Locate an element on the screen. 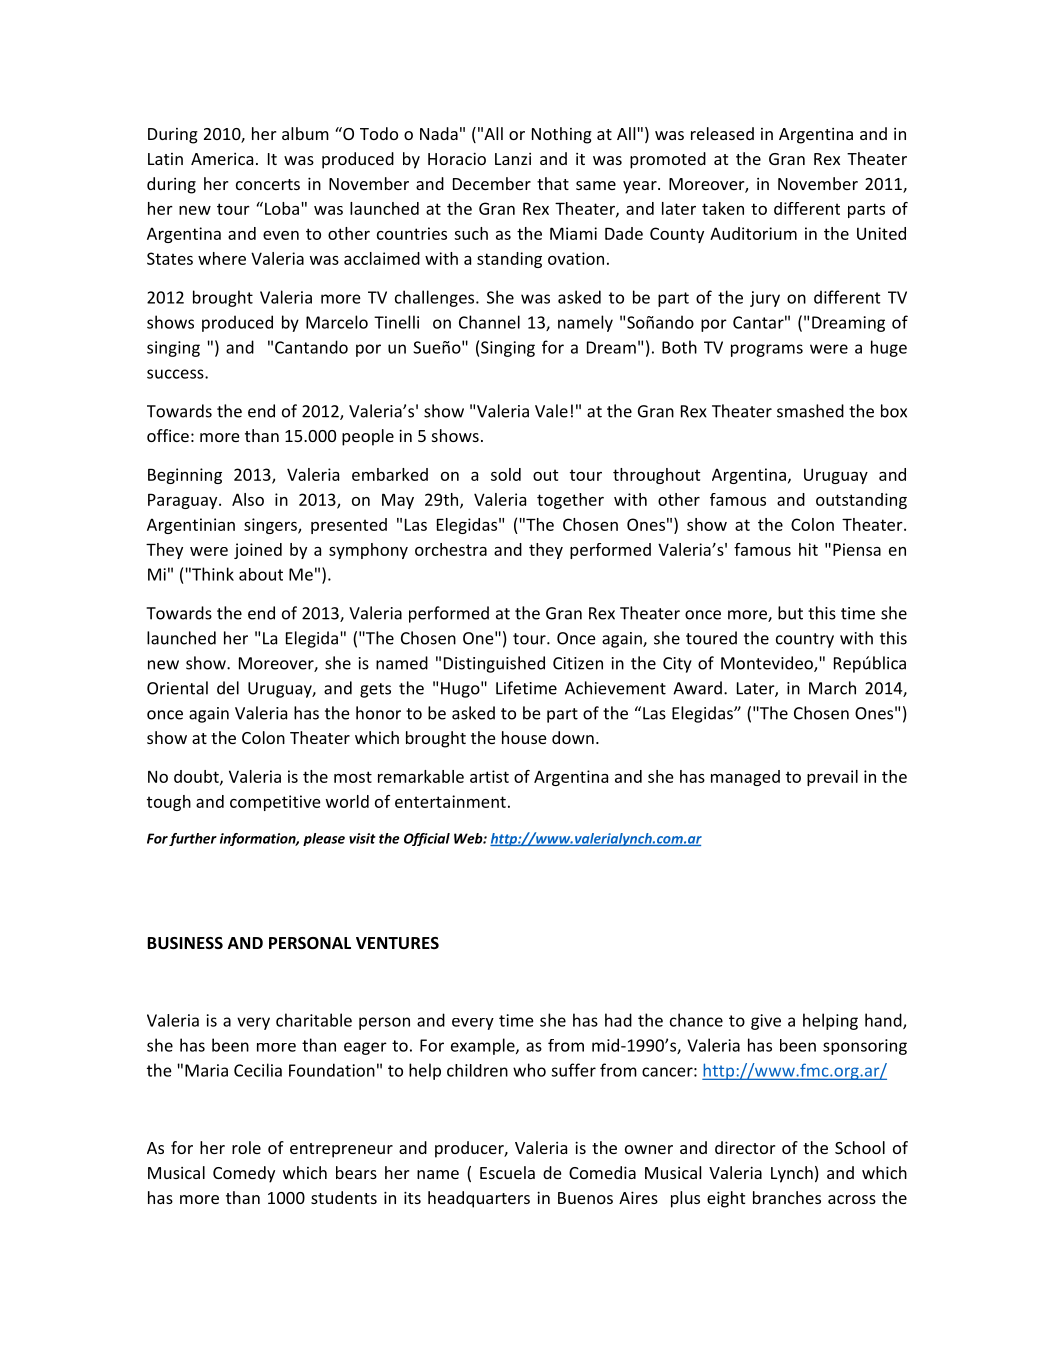  Comedy is located at coordinates (244, 1174).
